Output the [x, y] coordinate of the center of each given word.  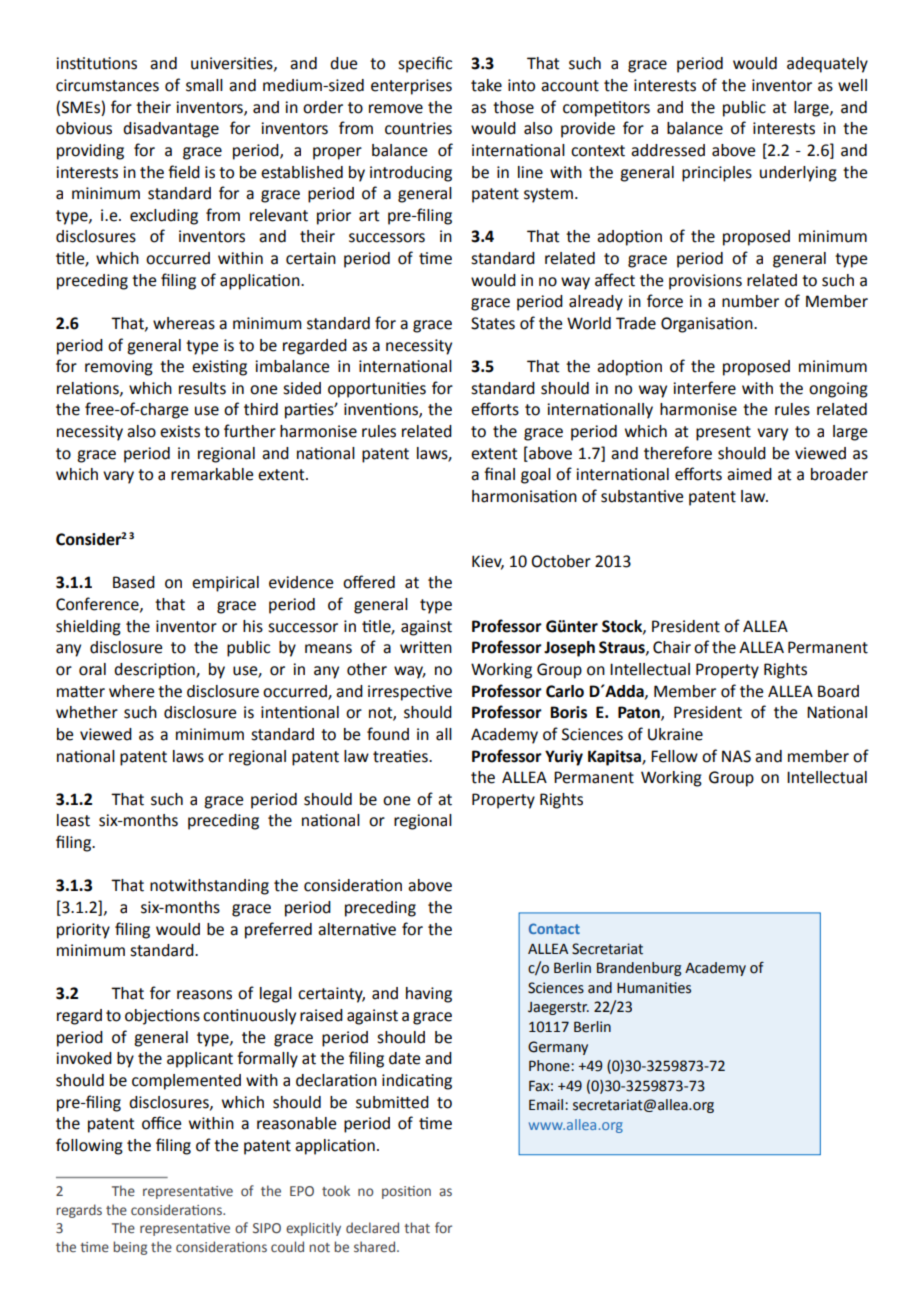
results [202, 388]
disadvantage [171, 130]
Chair [672, 647]
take [486, 85]
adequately [827, 65]
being [130, 1248]
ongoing [838, 390]
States [493, 323]
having [429, 995]
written [426, 647]
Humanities [654, 988]
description [155, 671]
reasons [204, 995]
